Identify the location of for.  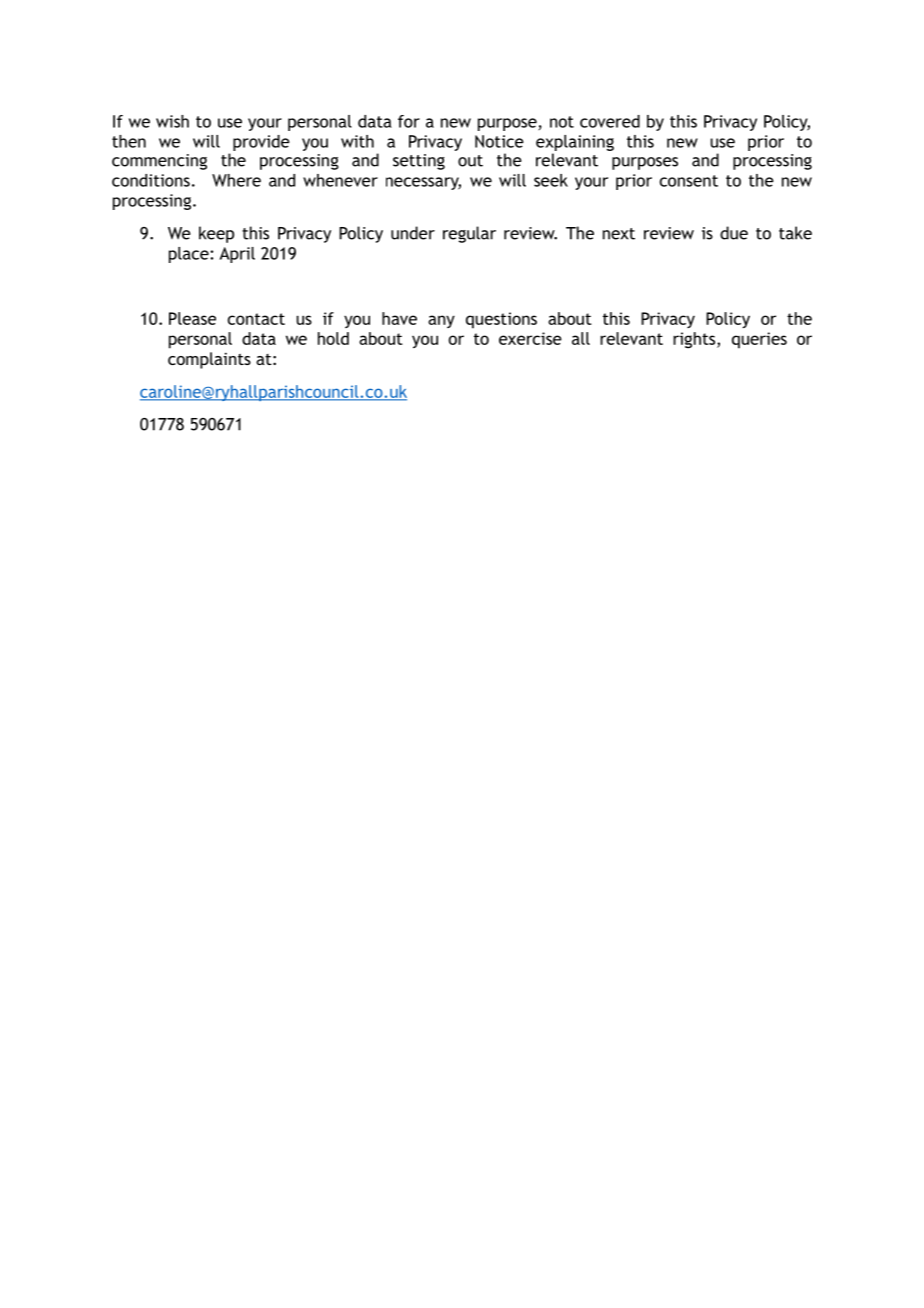
(409, 121).
